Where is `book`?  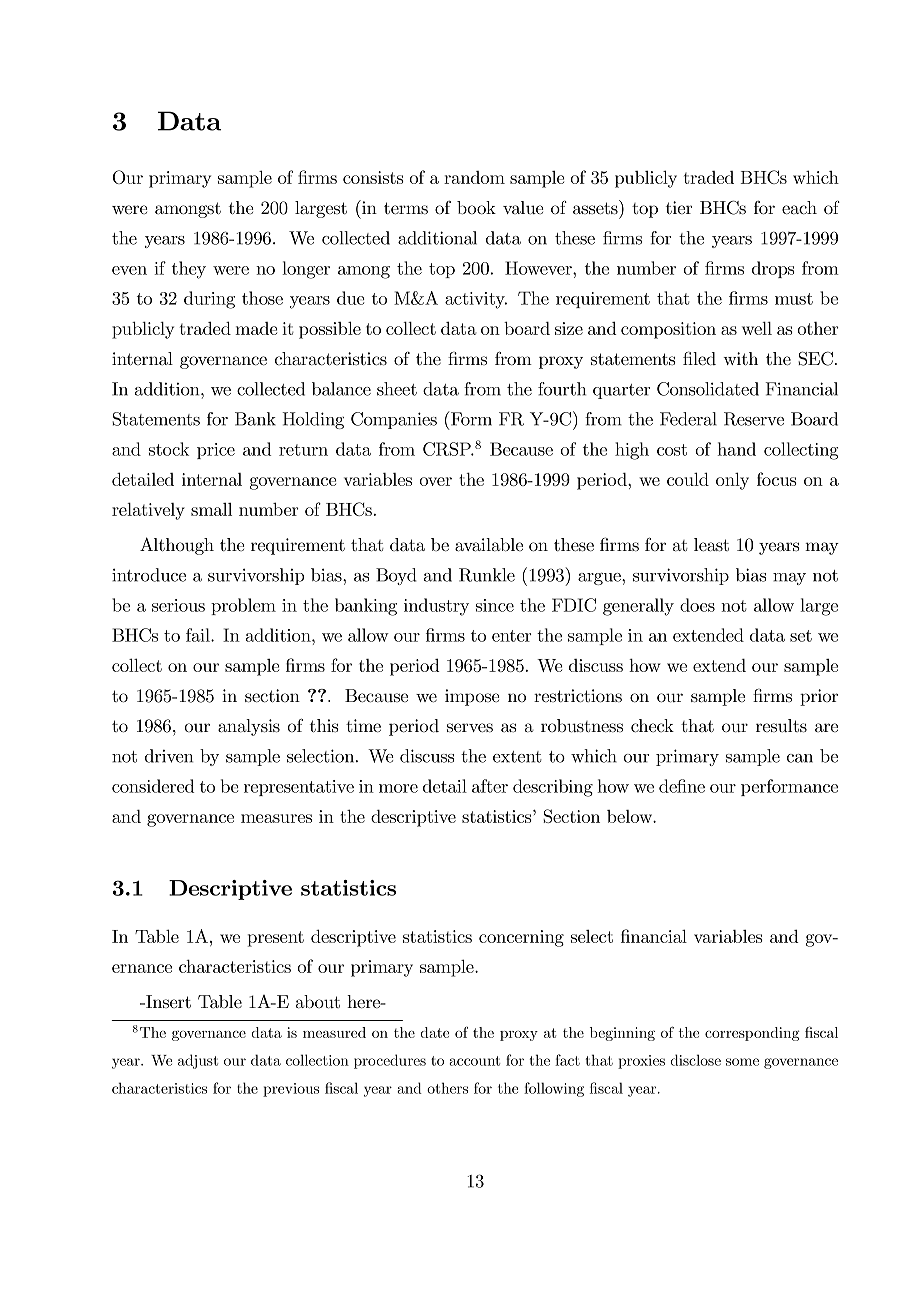 book is located at coordinates (476, 208).
